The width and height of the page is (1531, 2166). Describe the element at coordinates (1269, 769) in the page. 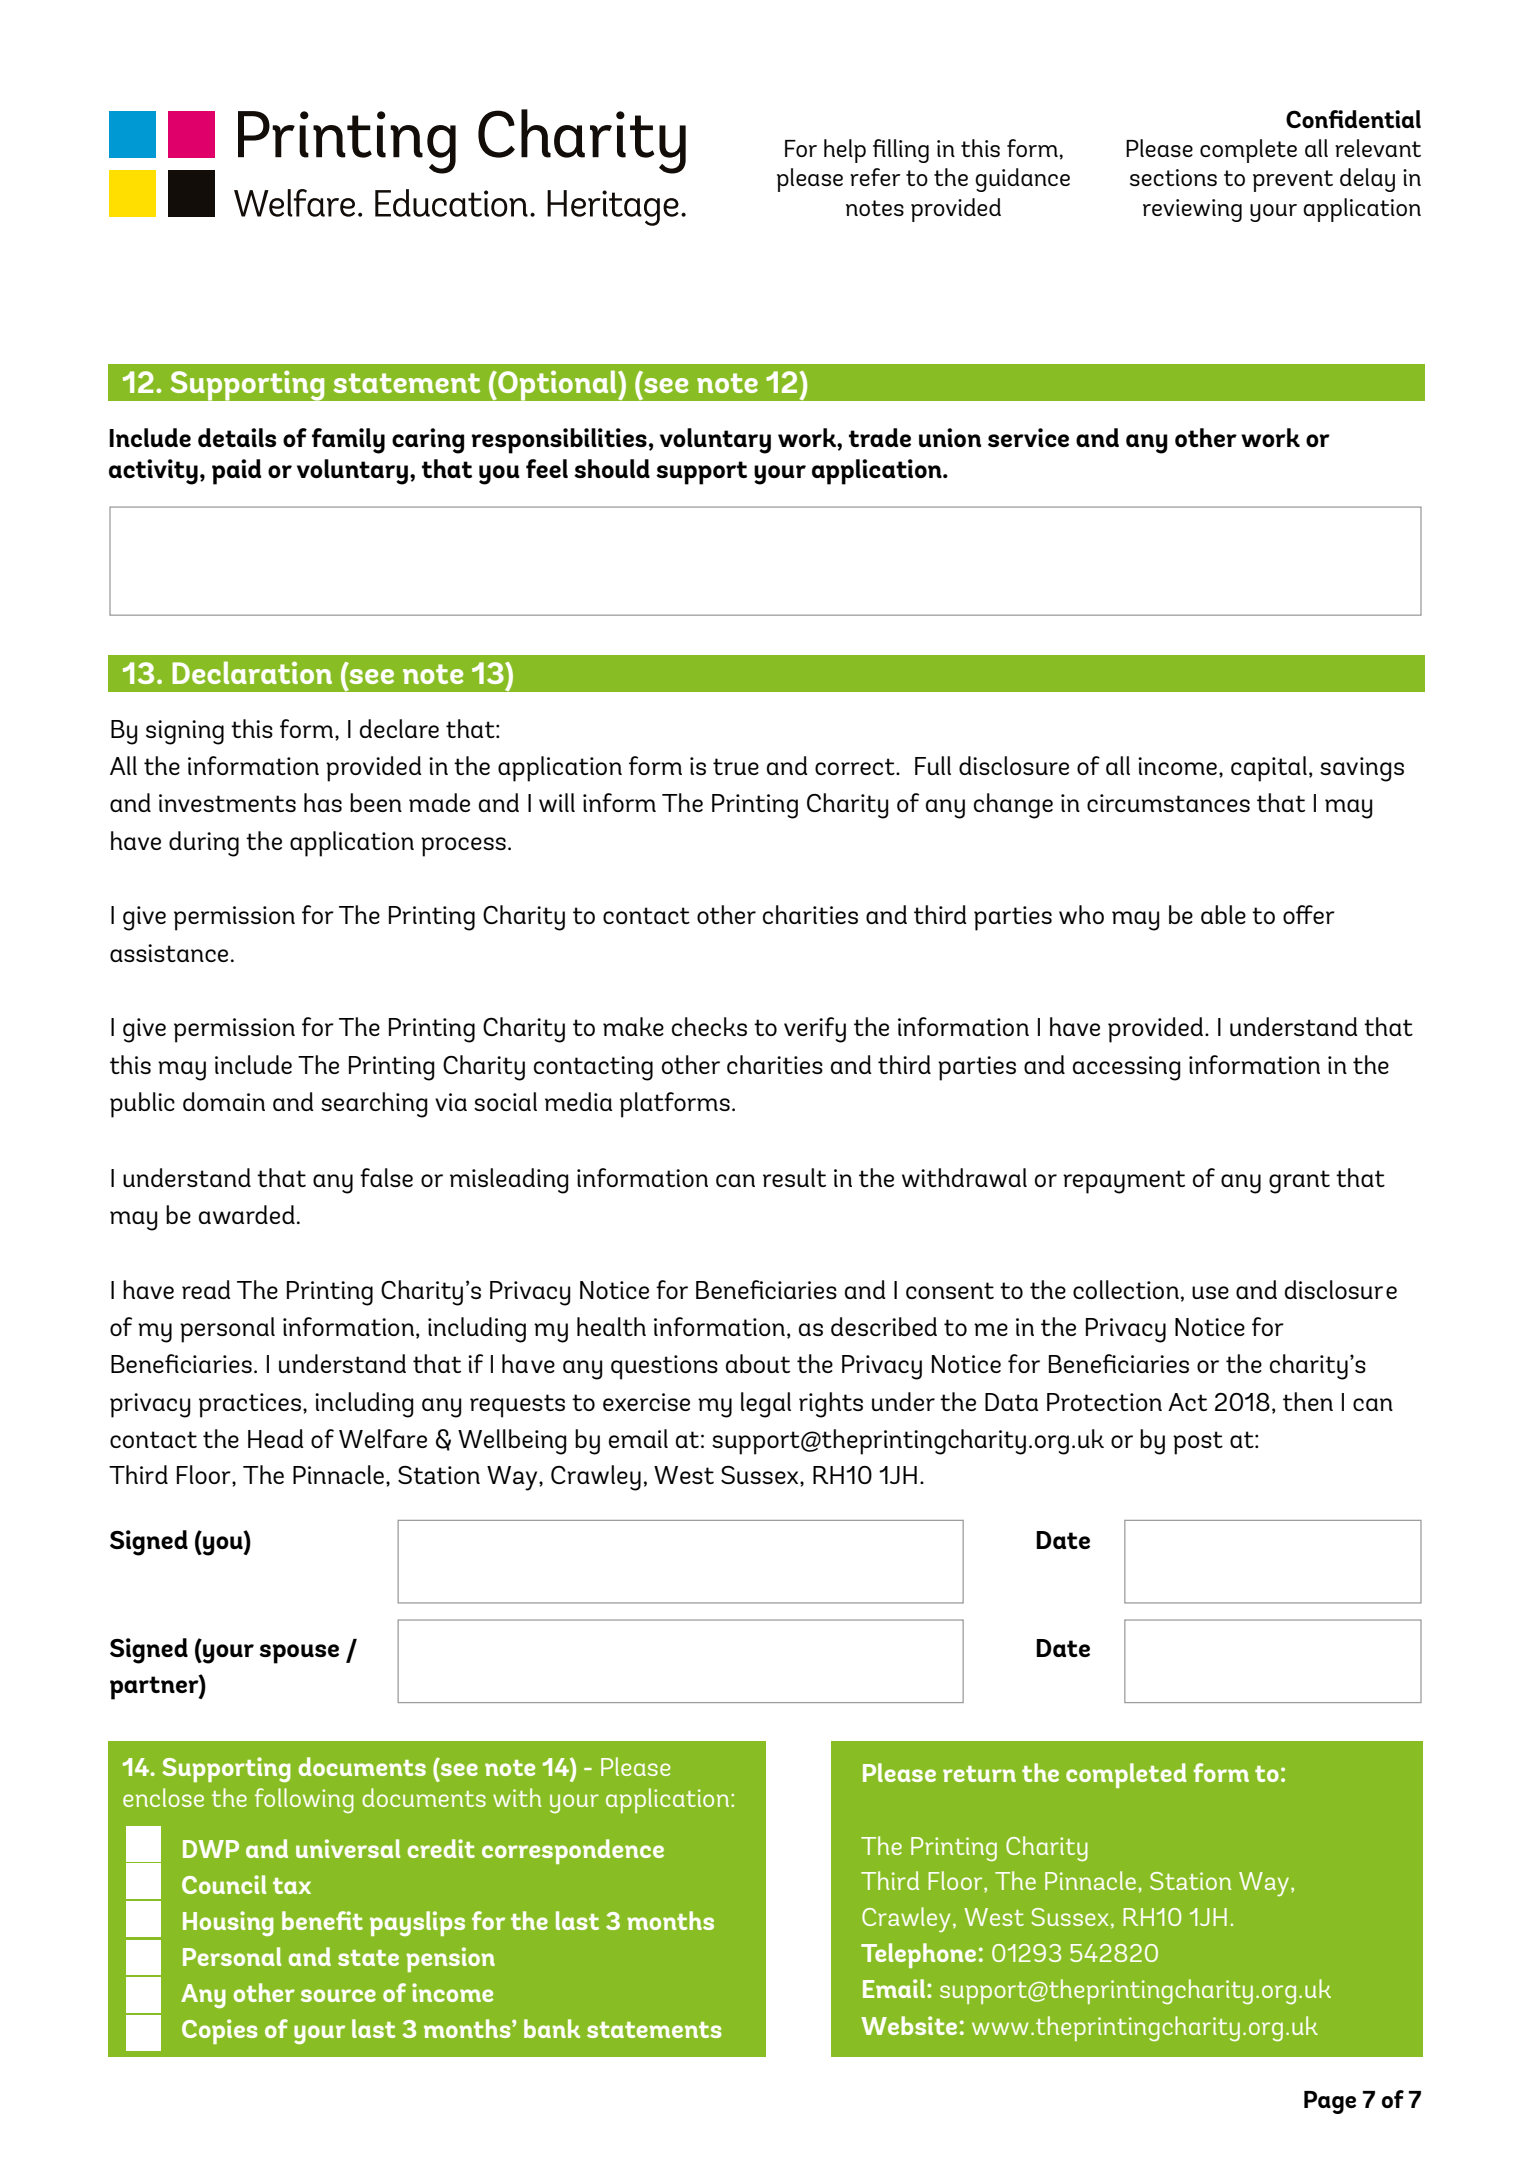

I see `capital` at that location.
